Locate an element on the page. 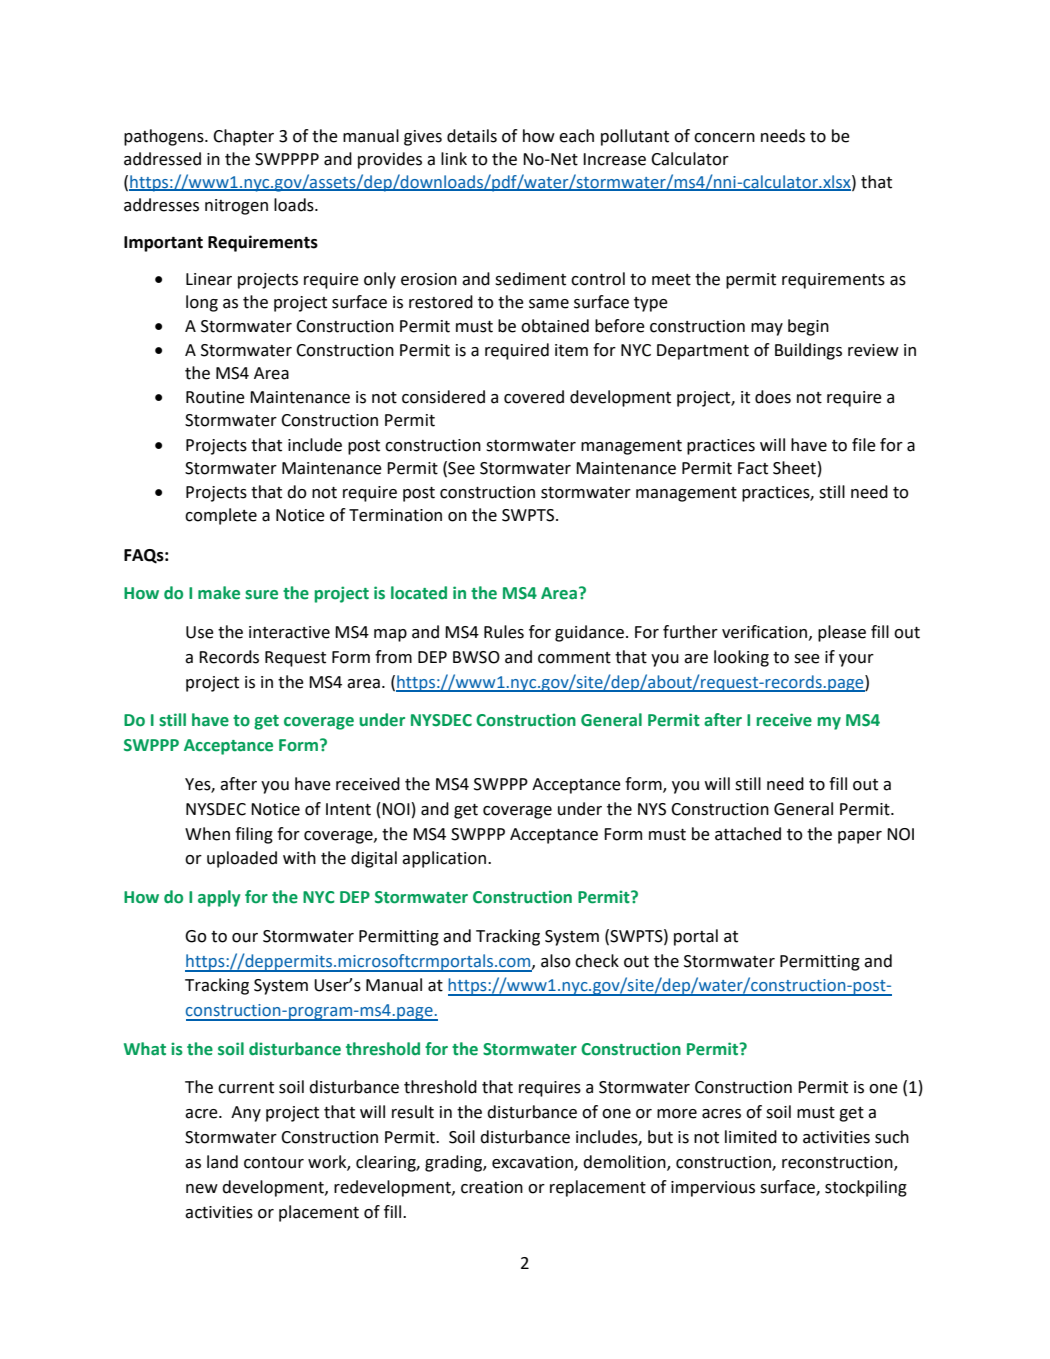  Rules is located at coordinates (504, 632).
